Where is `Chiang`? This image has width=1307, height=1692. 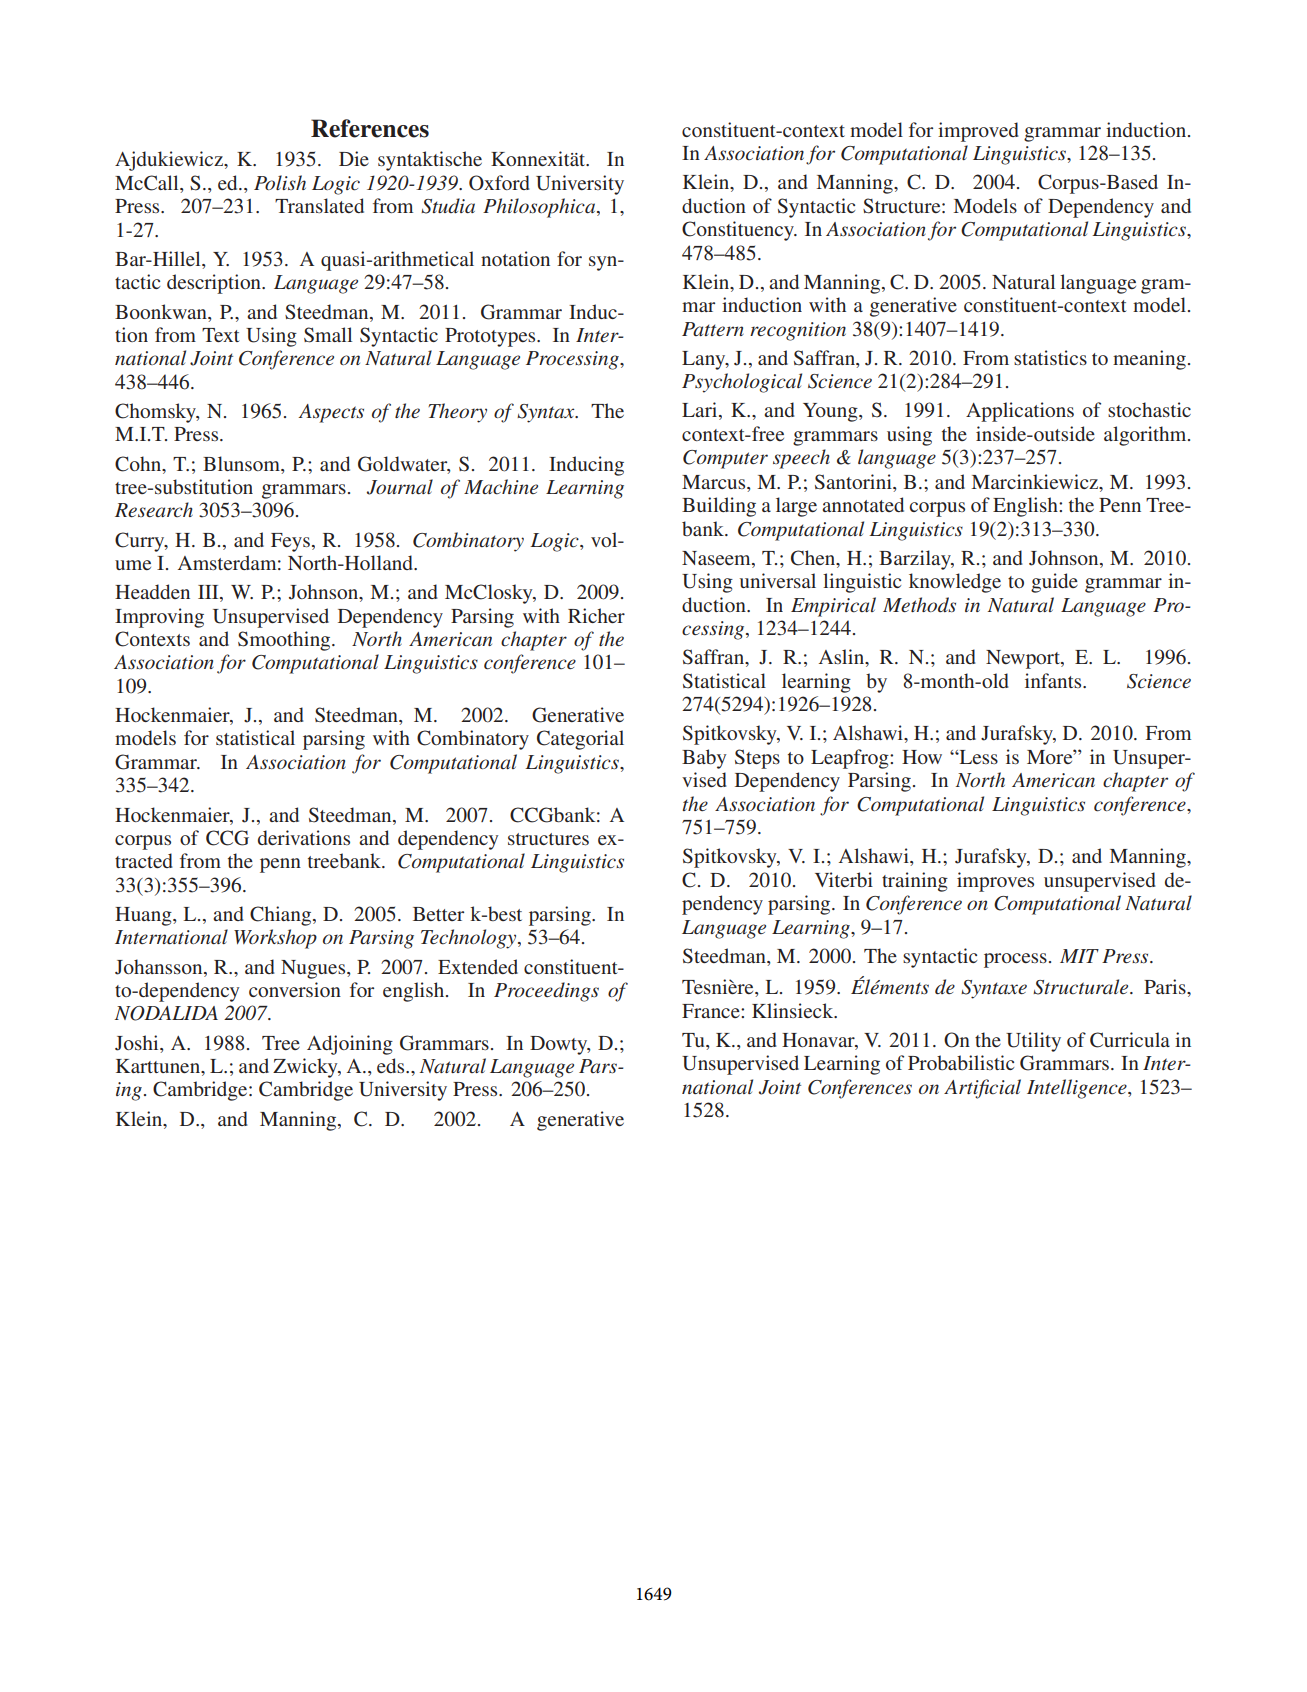
Chiang is located at coordinates (280, 916).
